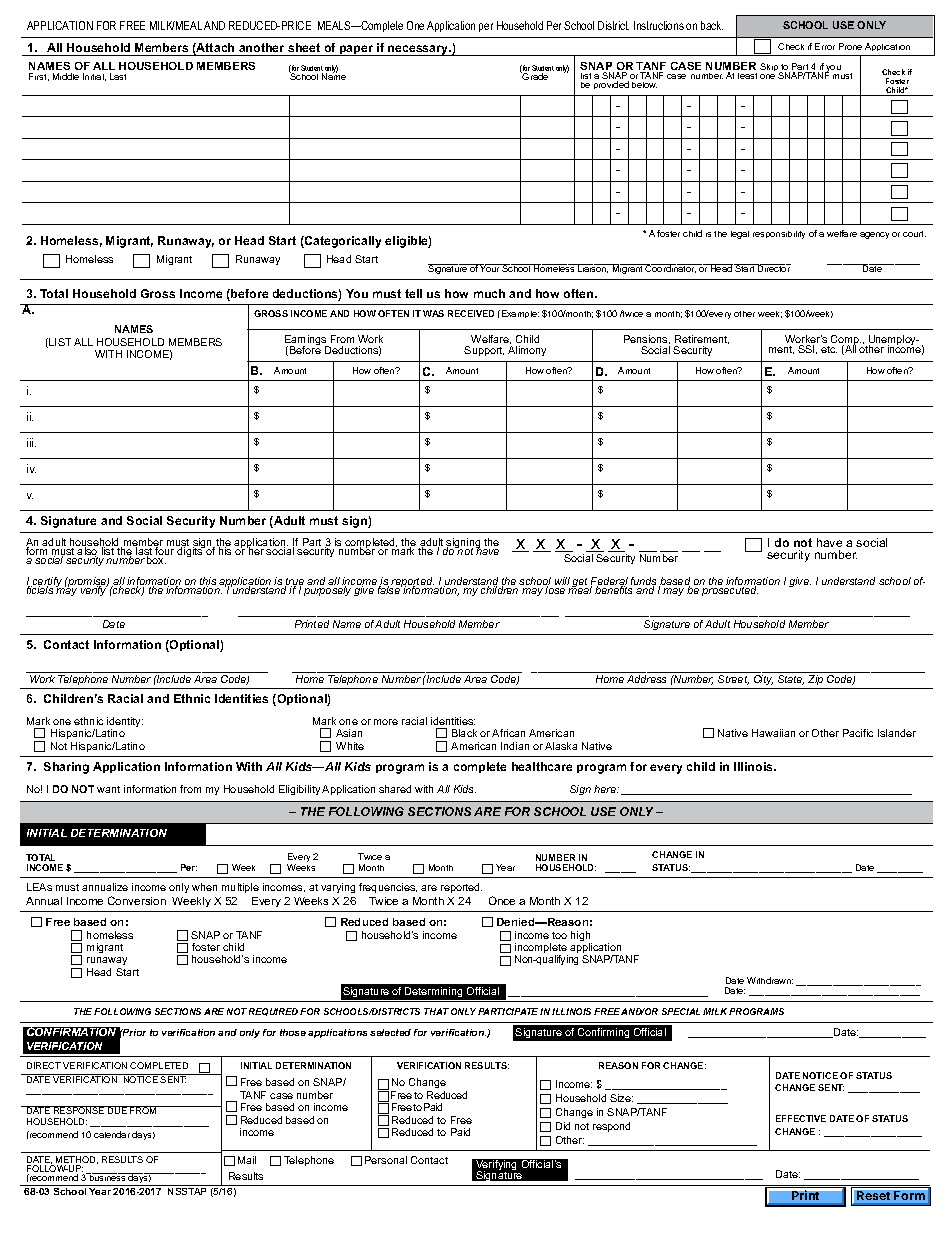 This screenshot has height=1233, width=952. Describe the element at coordinates (825, 46) in the screenshot. I see `Error` at that location.
